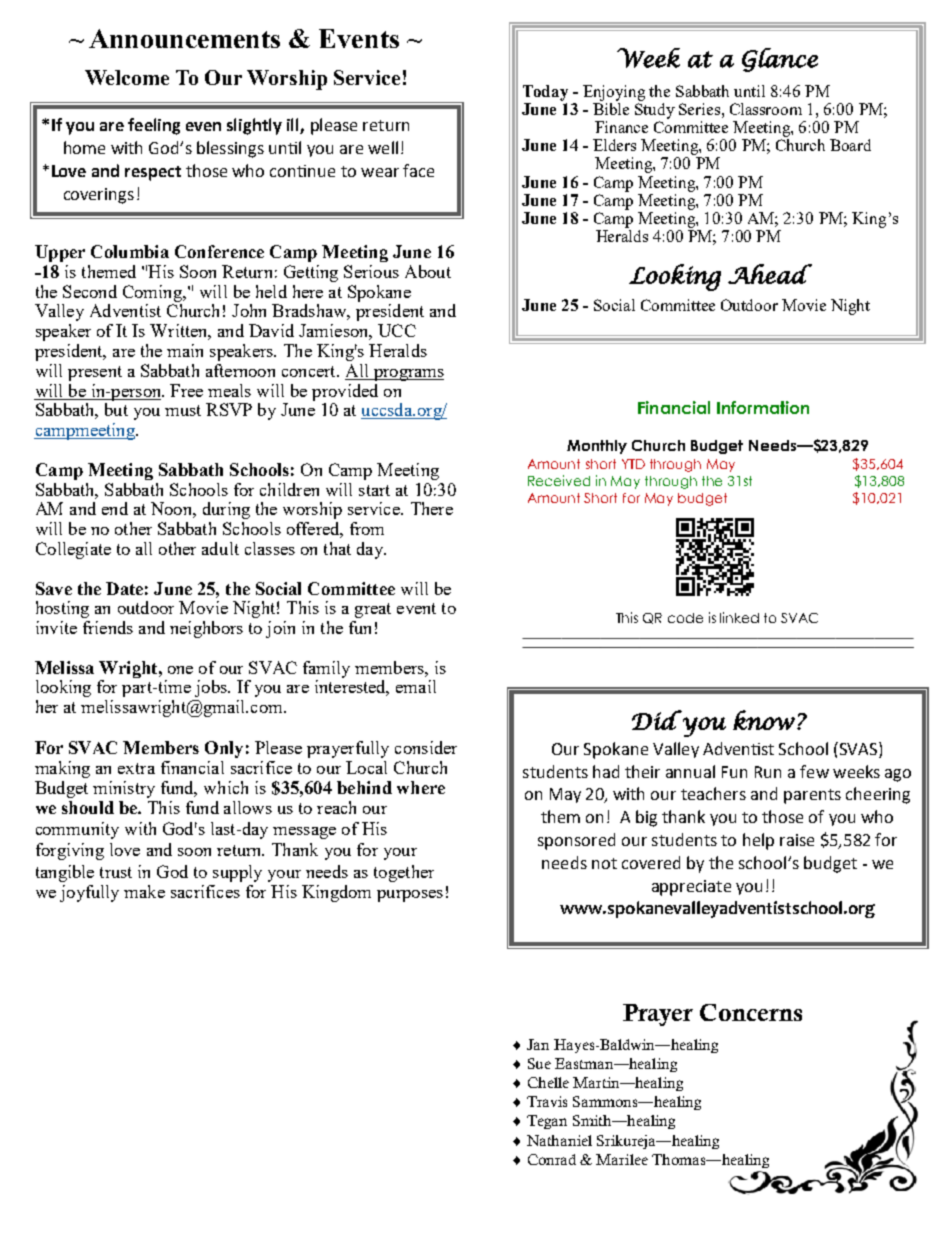  I want to click on Welcome, so click(127, 77).
